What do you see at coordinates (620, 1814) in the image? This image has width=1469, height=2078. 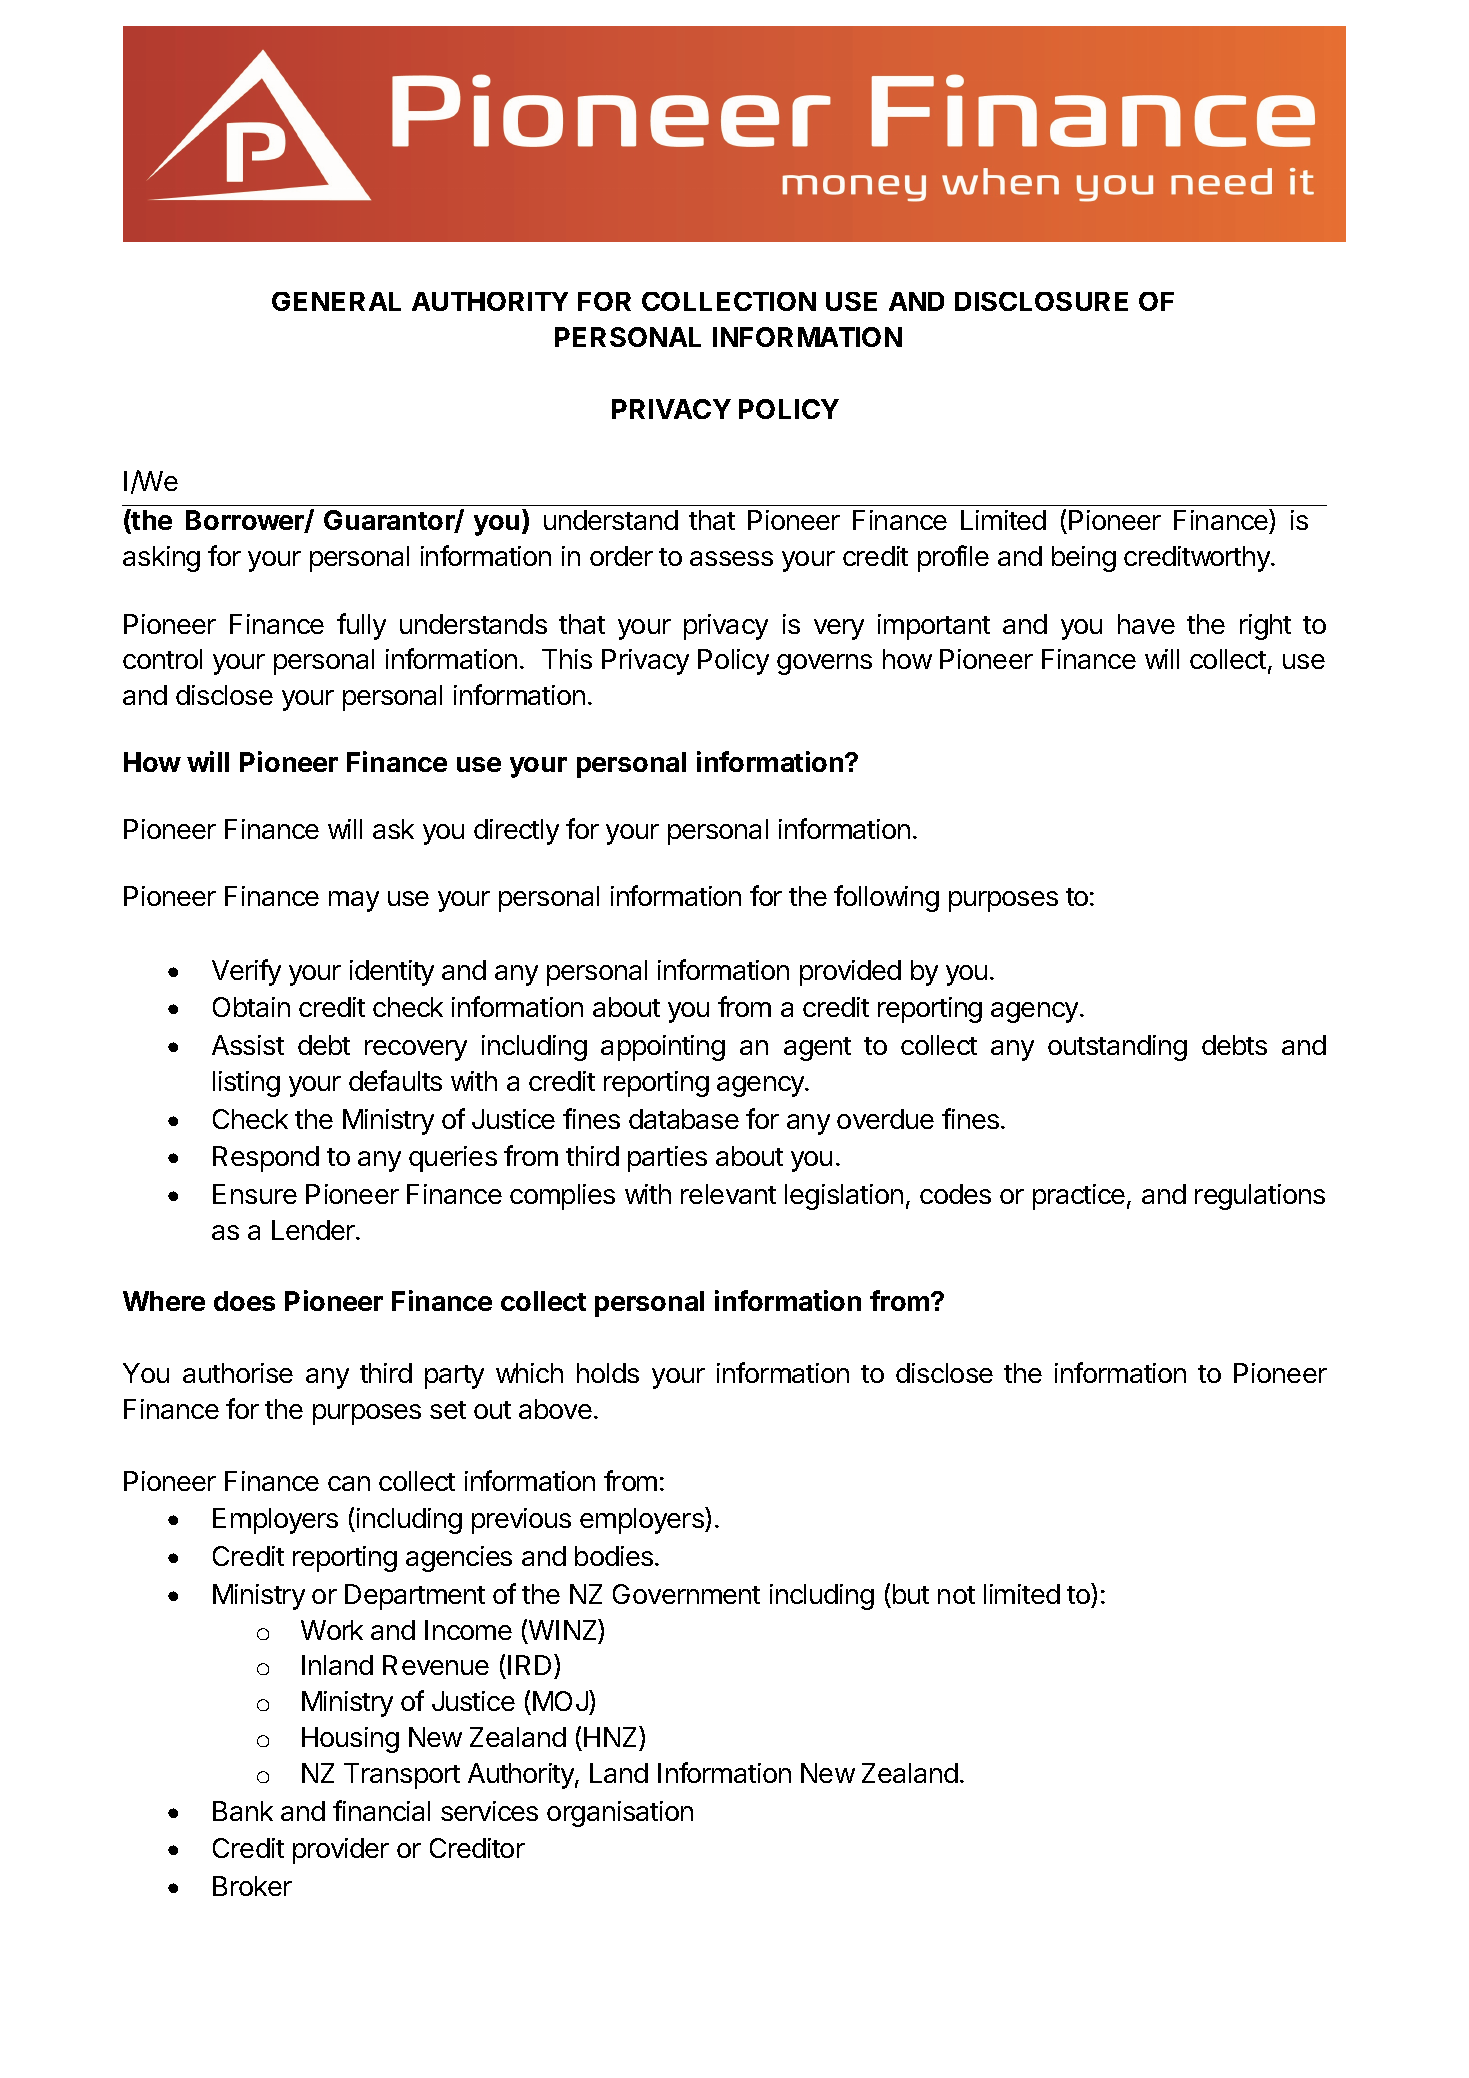 I see `organisation` at bounding box center [620, 1814].
